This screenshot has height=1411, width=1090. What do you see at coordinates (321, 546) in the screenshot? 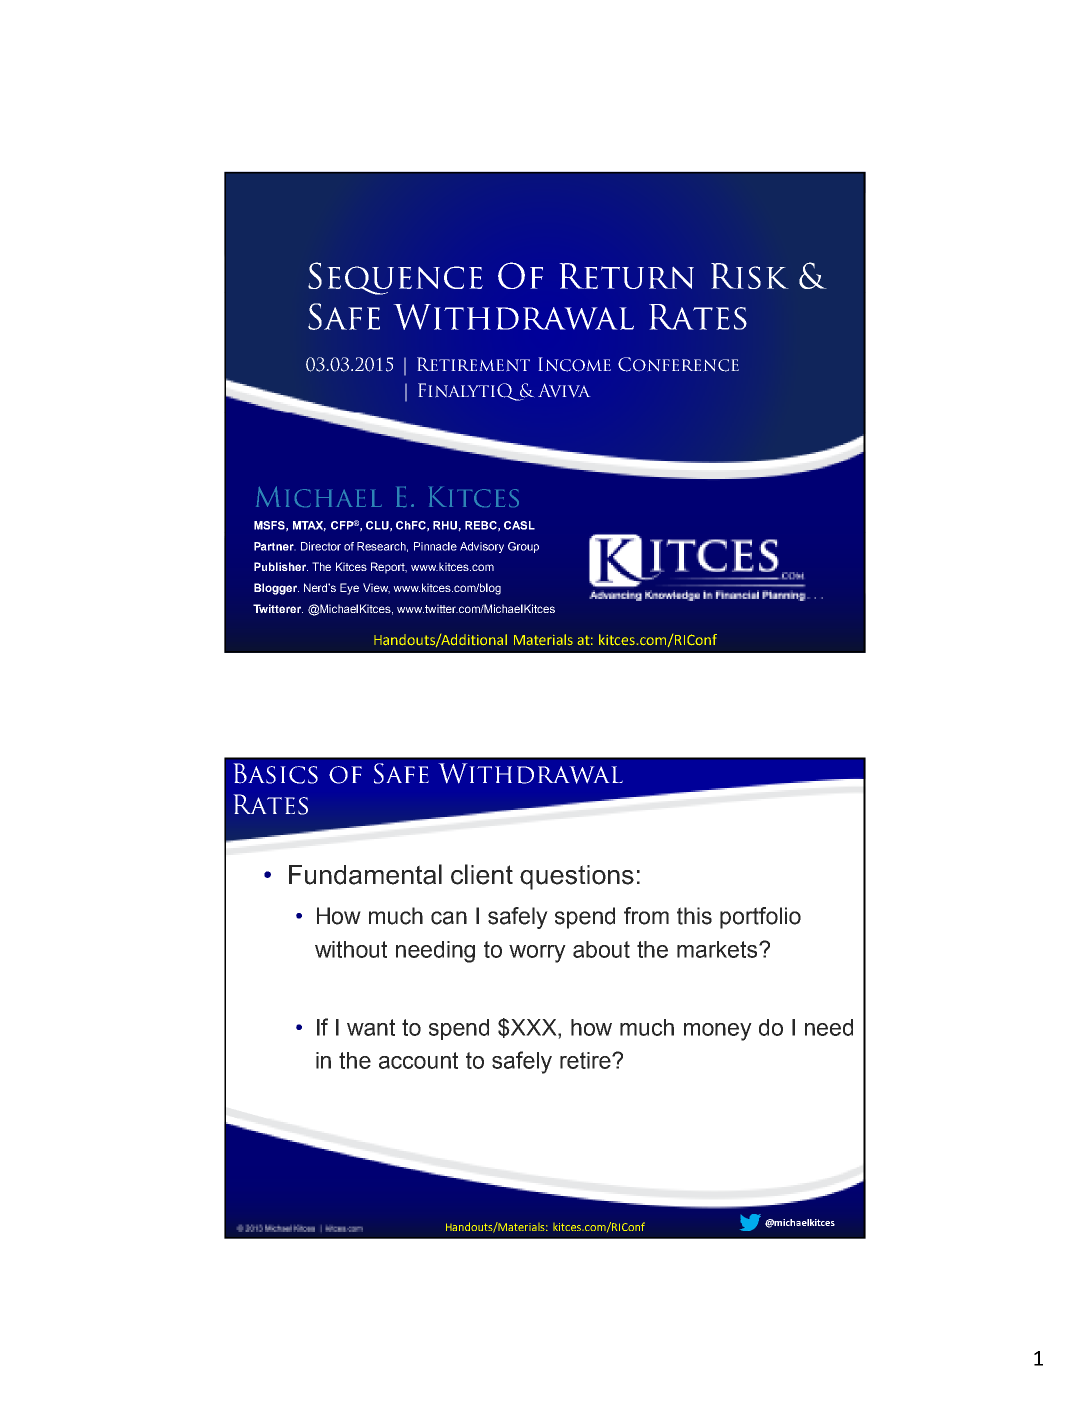
I see `Director` at bounding box center [321, 546].
